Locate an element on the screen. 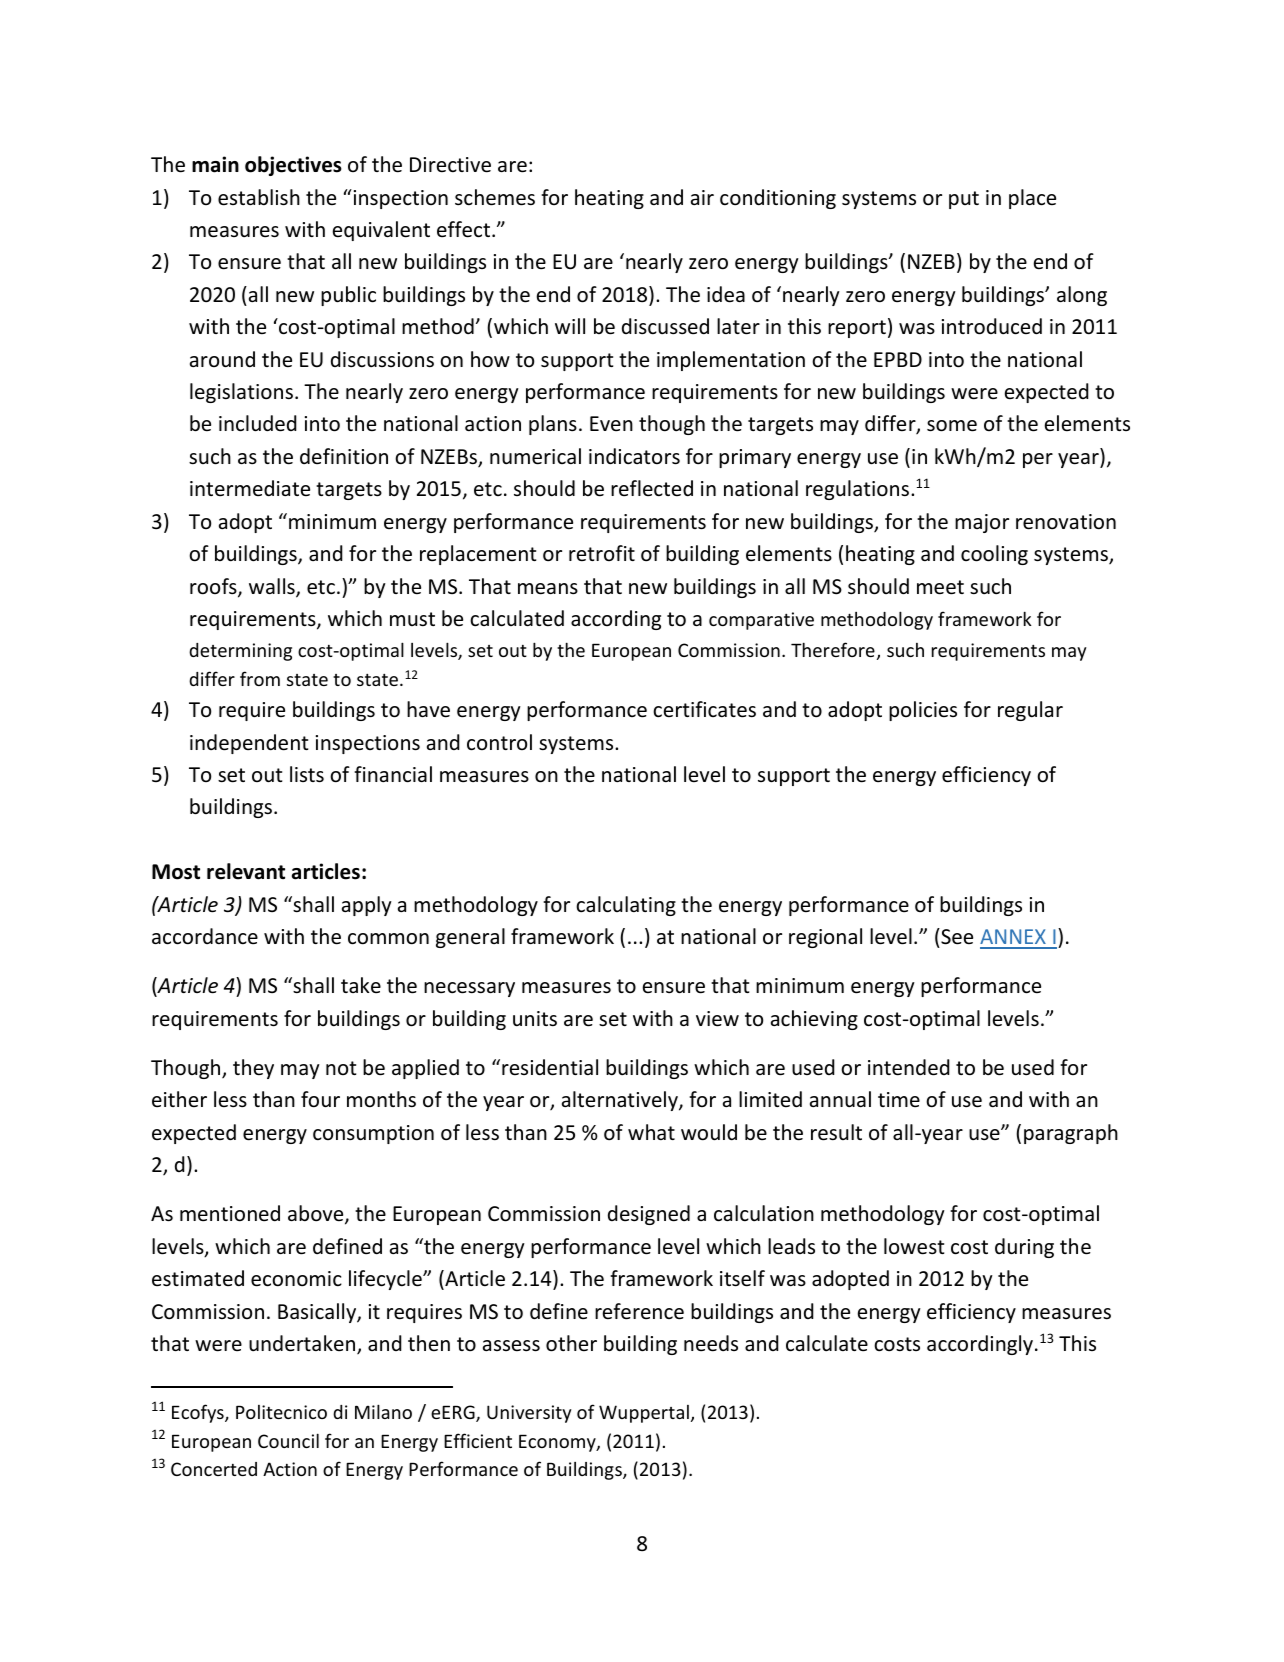 The width and height of the screenshot is (1284, 1662). establish is located at coordinates (259, 197).
